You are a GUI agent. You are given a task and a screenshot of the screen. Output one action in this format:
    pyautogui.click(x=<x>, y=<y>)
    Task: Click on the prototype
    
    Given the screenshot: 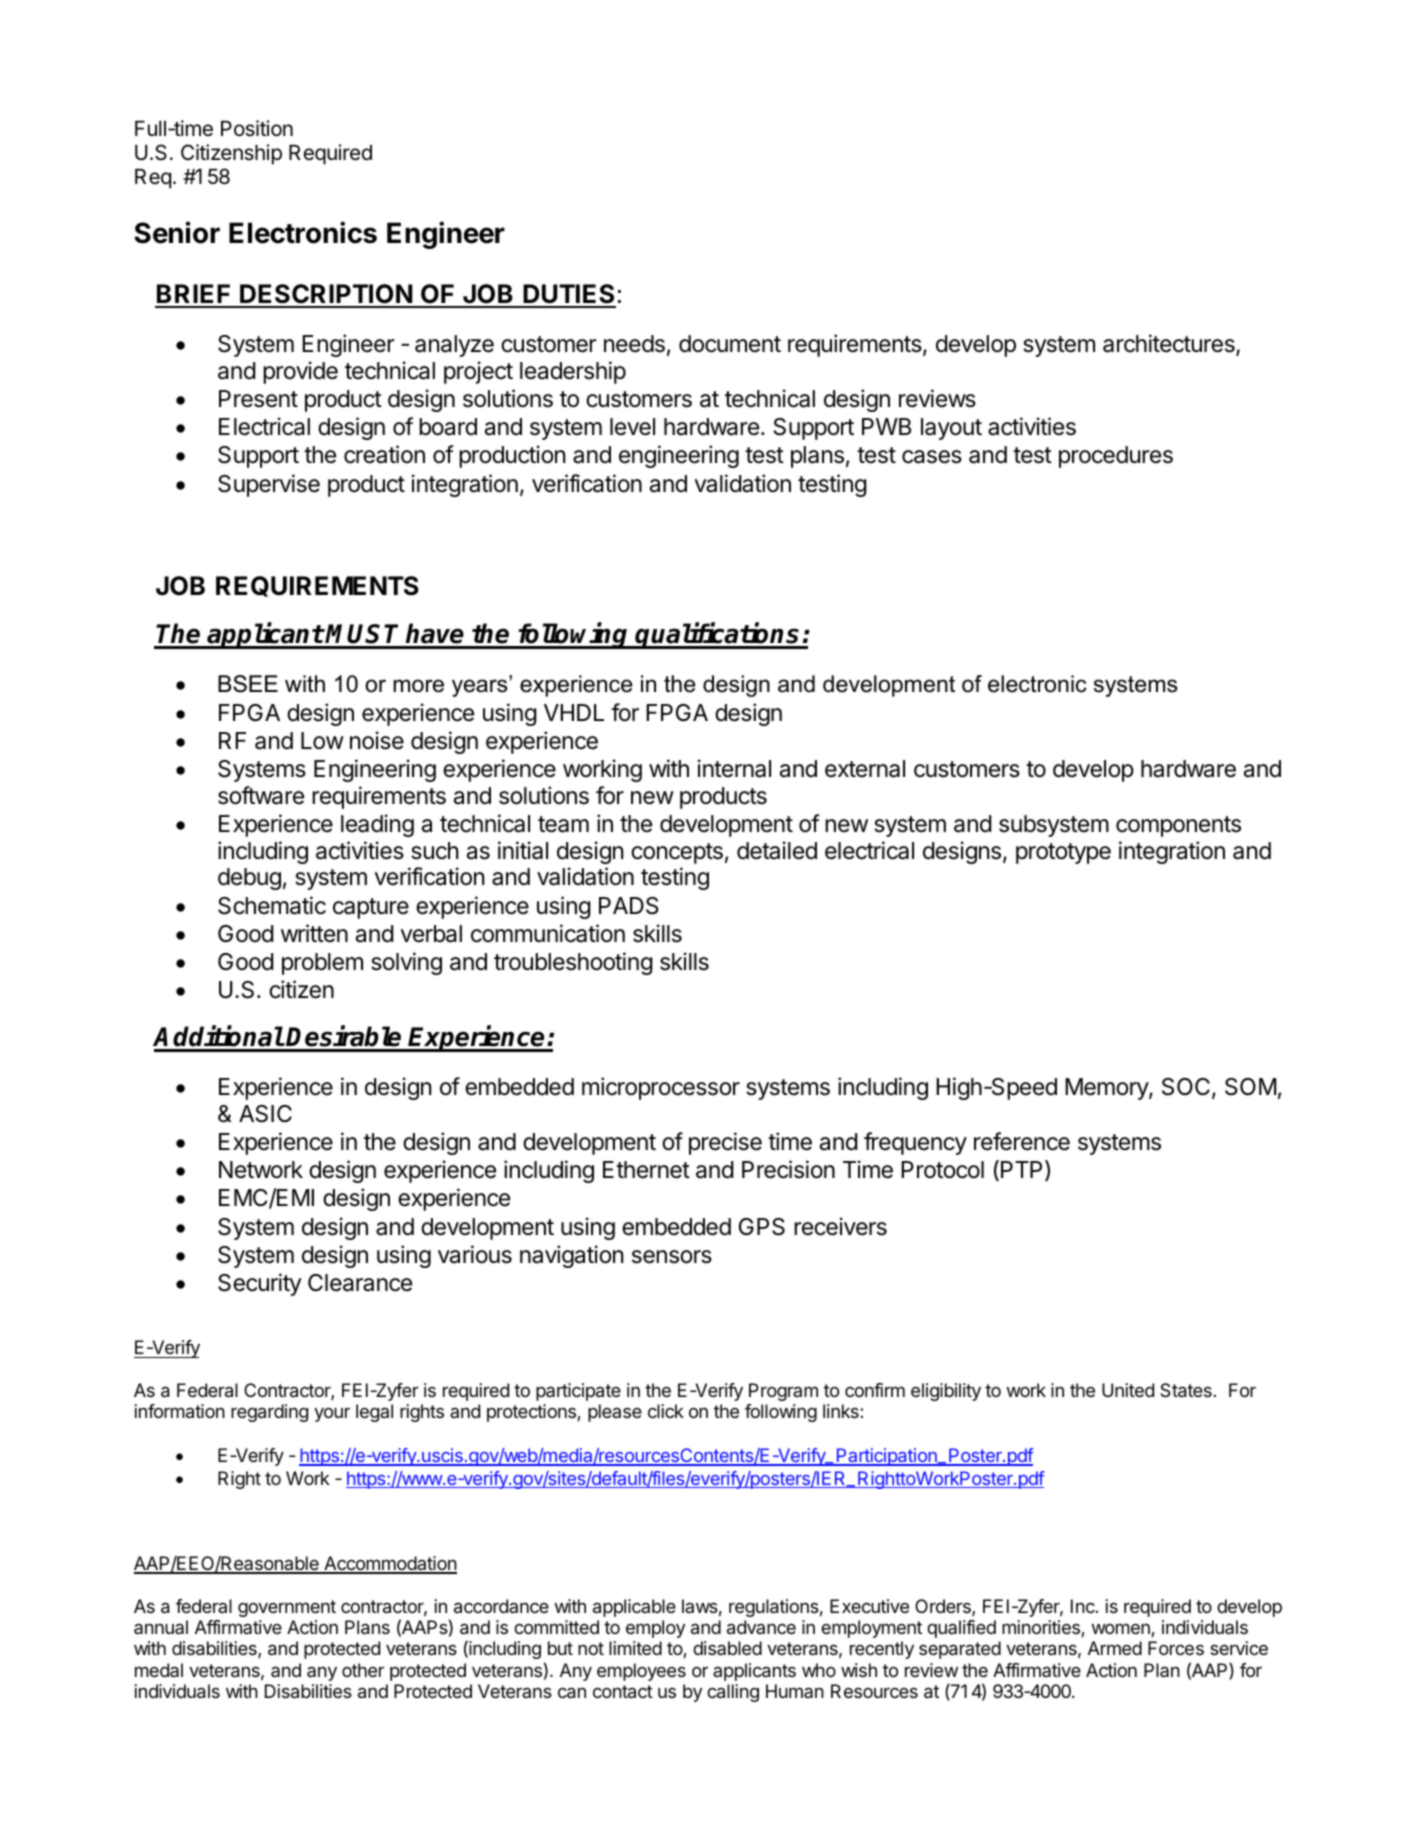 What is the action you would take?
    pyautogui.click(x=1063, y=853)
